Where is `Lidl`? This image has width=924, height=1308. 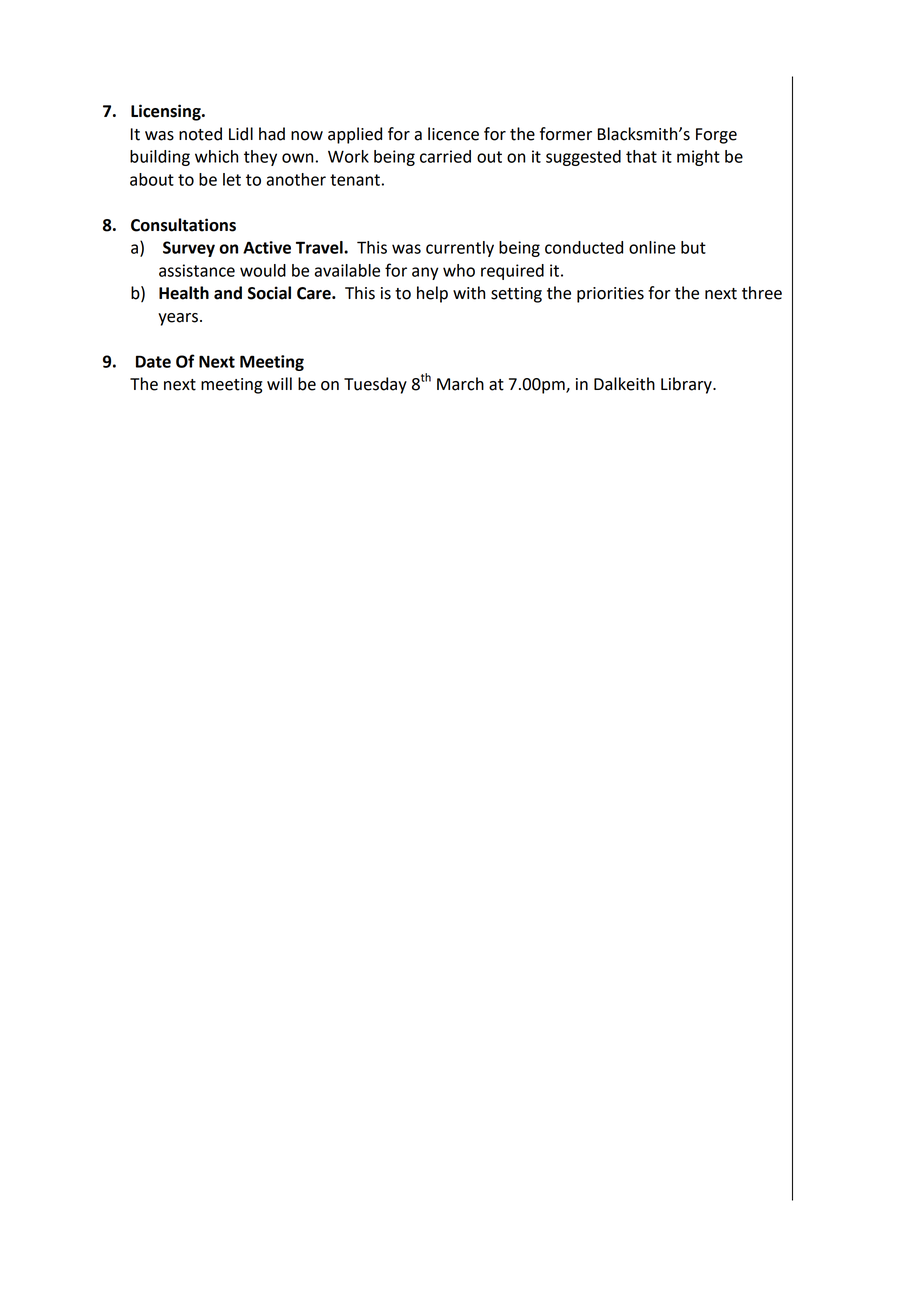
Lidl is located at coordinates (241, 134).
